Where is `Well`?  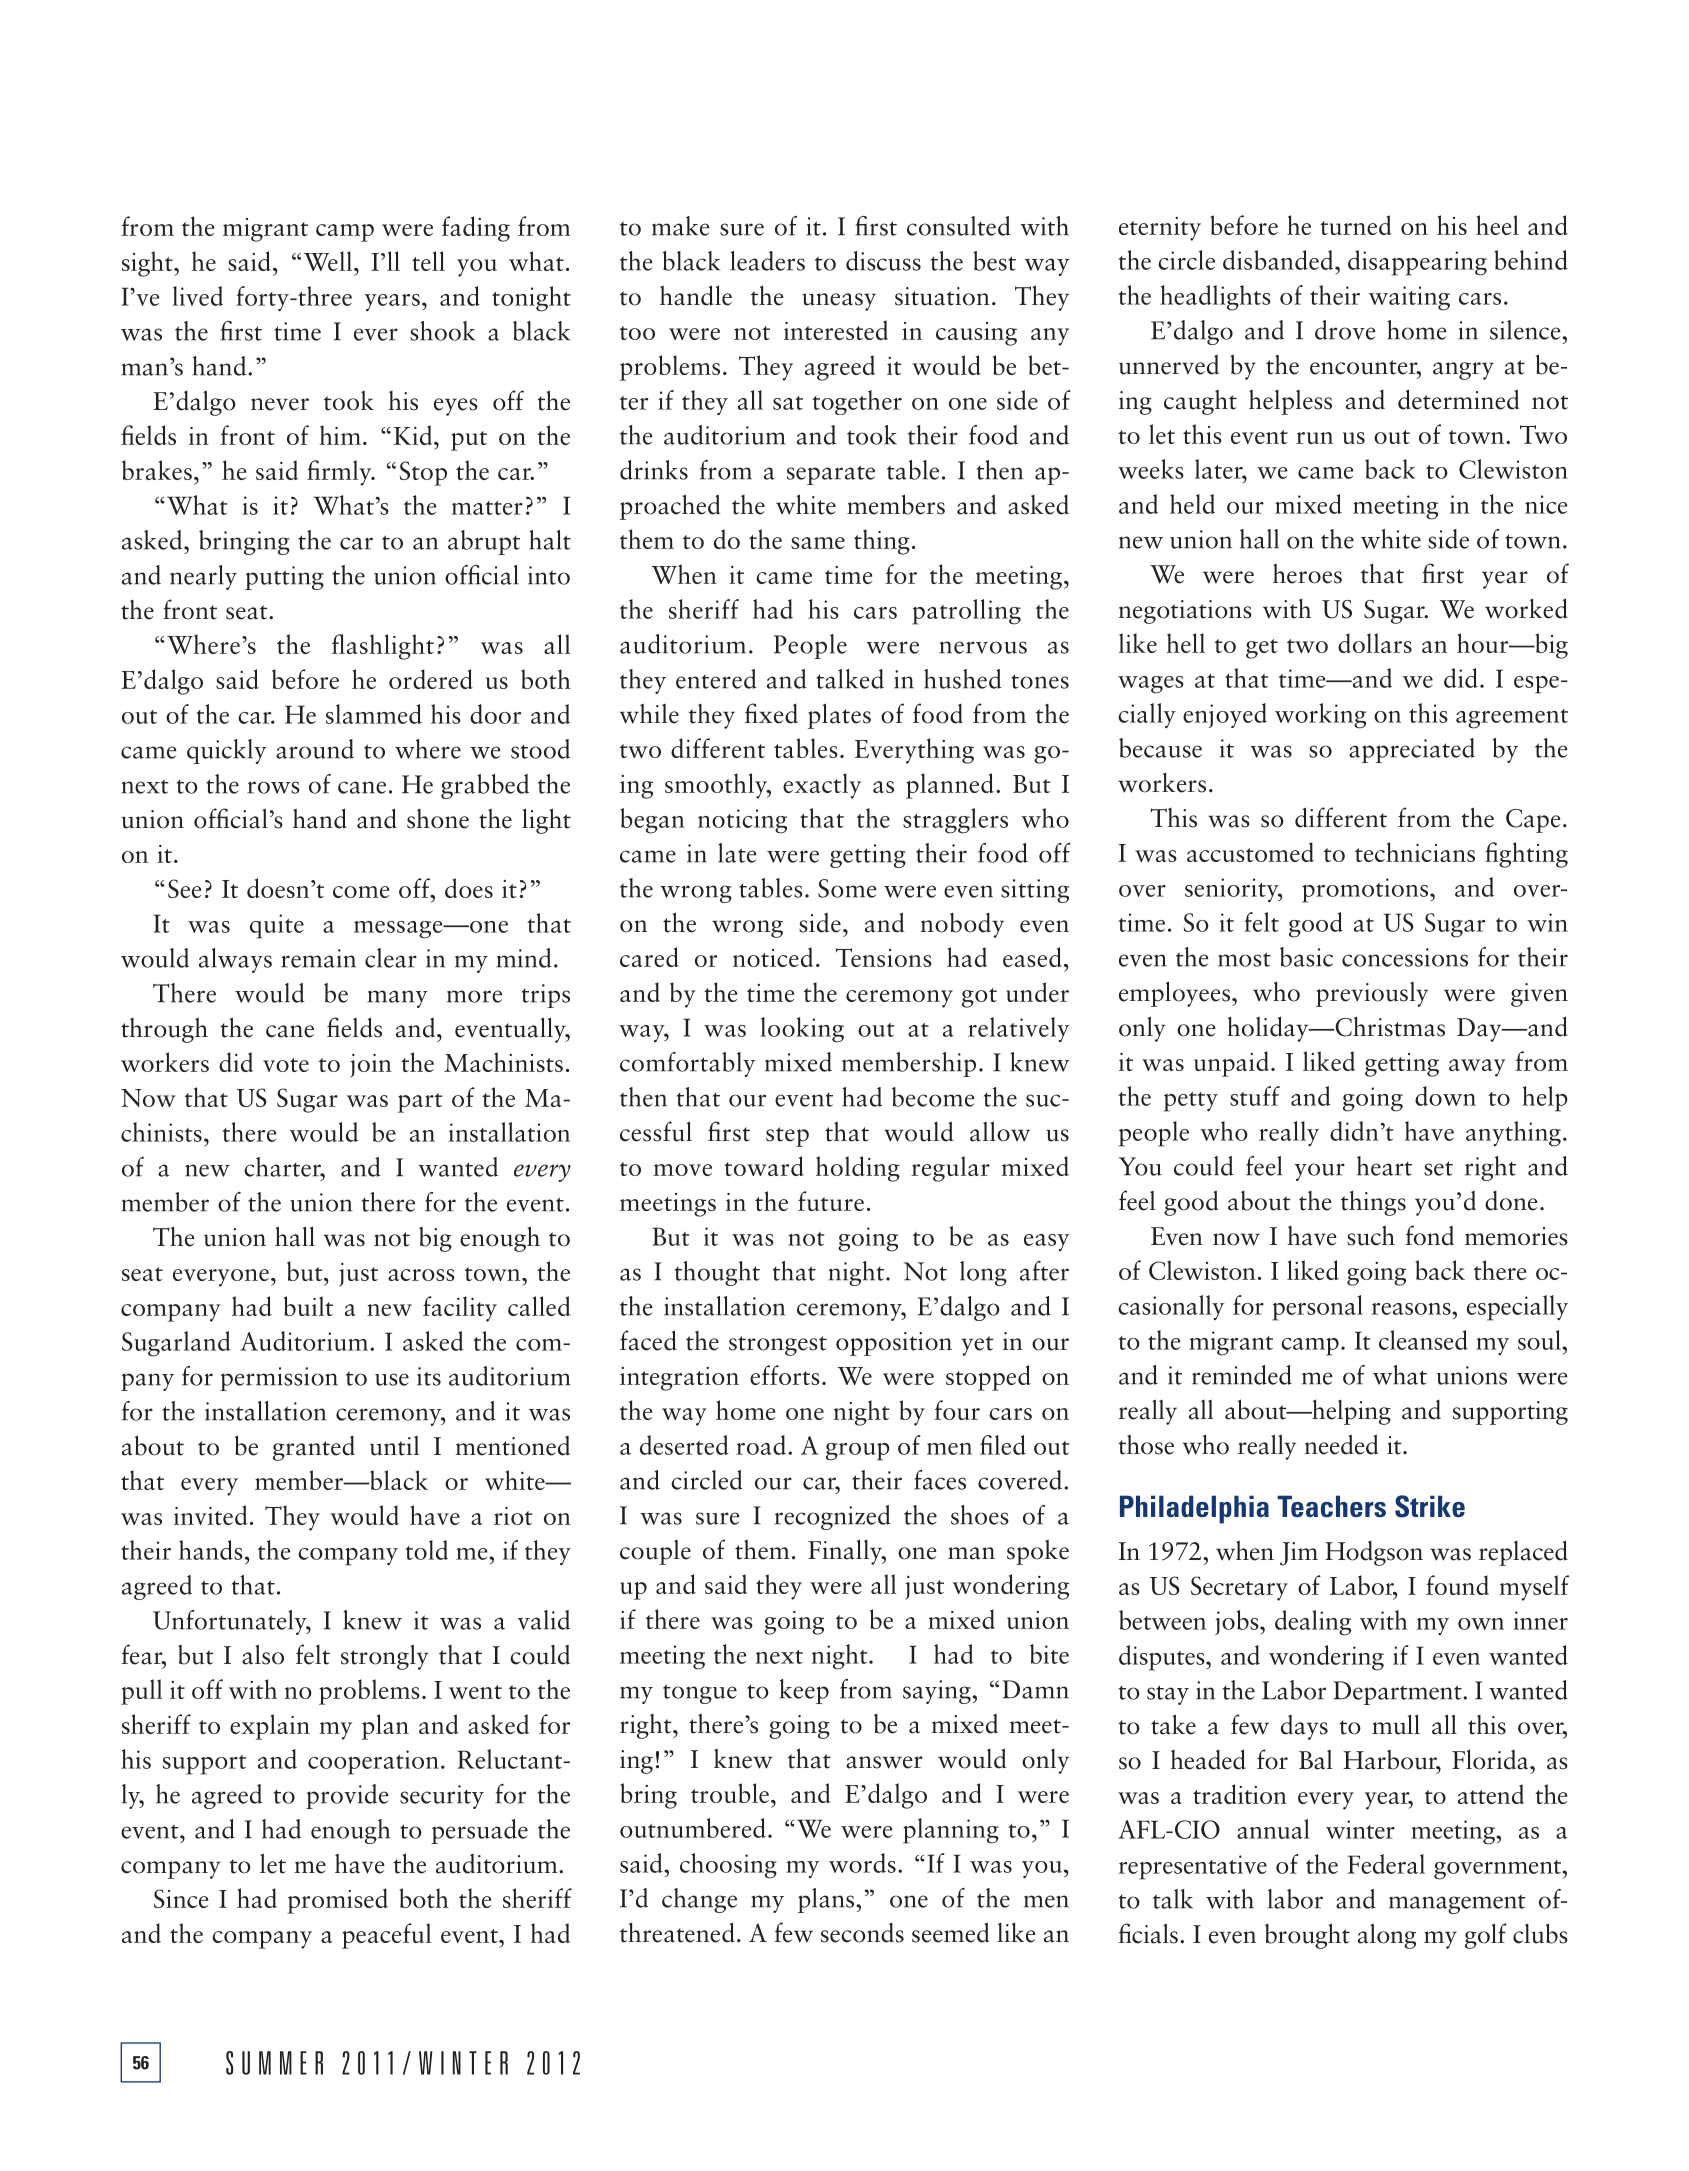 Well is located at coordinates (328, 261).
